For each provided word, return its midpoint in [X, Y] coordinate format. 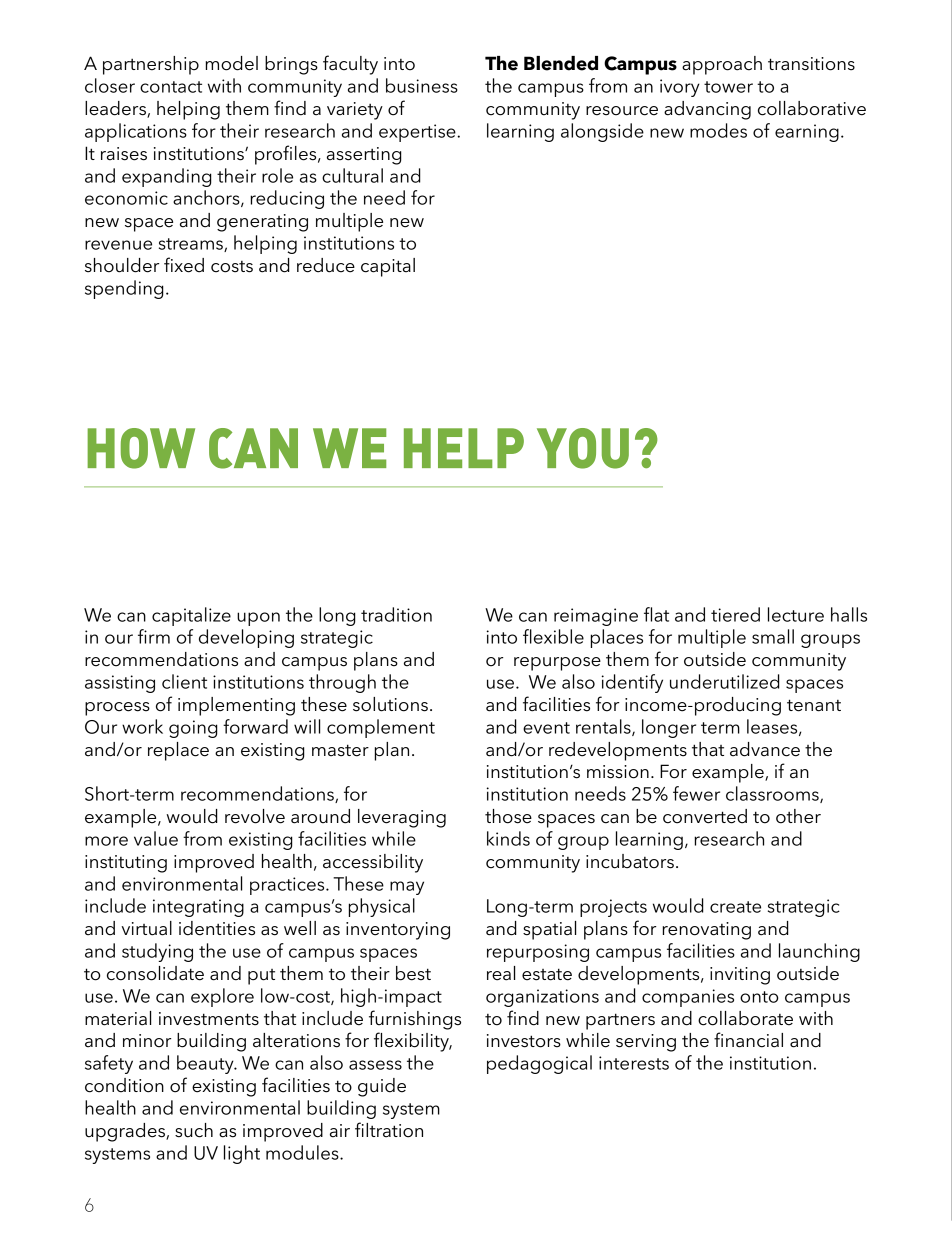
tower [728, 87]
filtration [389, 1130]
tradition [396, 614]
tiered [735, 614]
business [422, 85]
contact [171, 87]
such [194, 1130]
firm [154, 636]
